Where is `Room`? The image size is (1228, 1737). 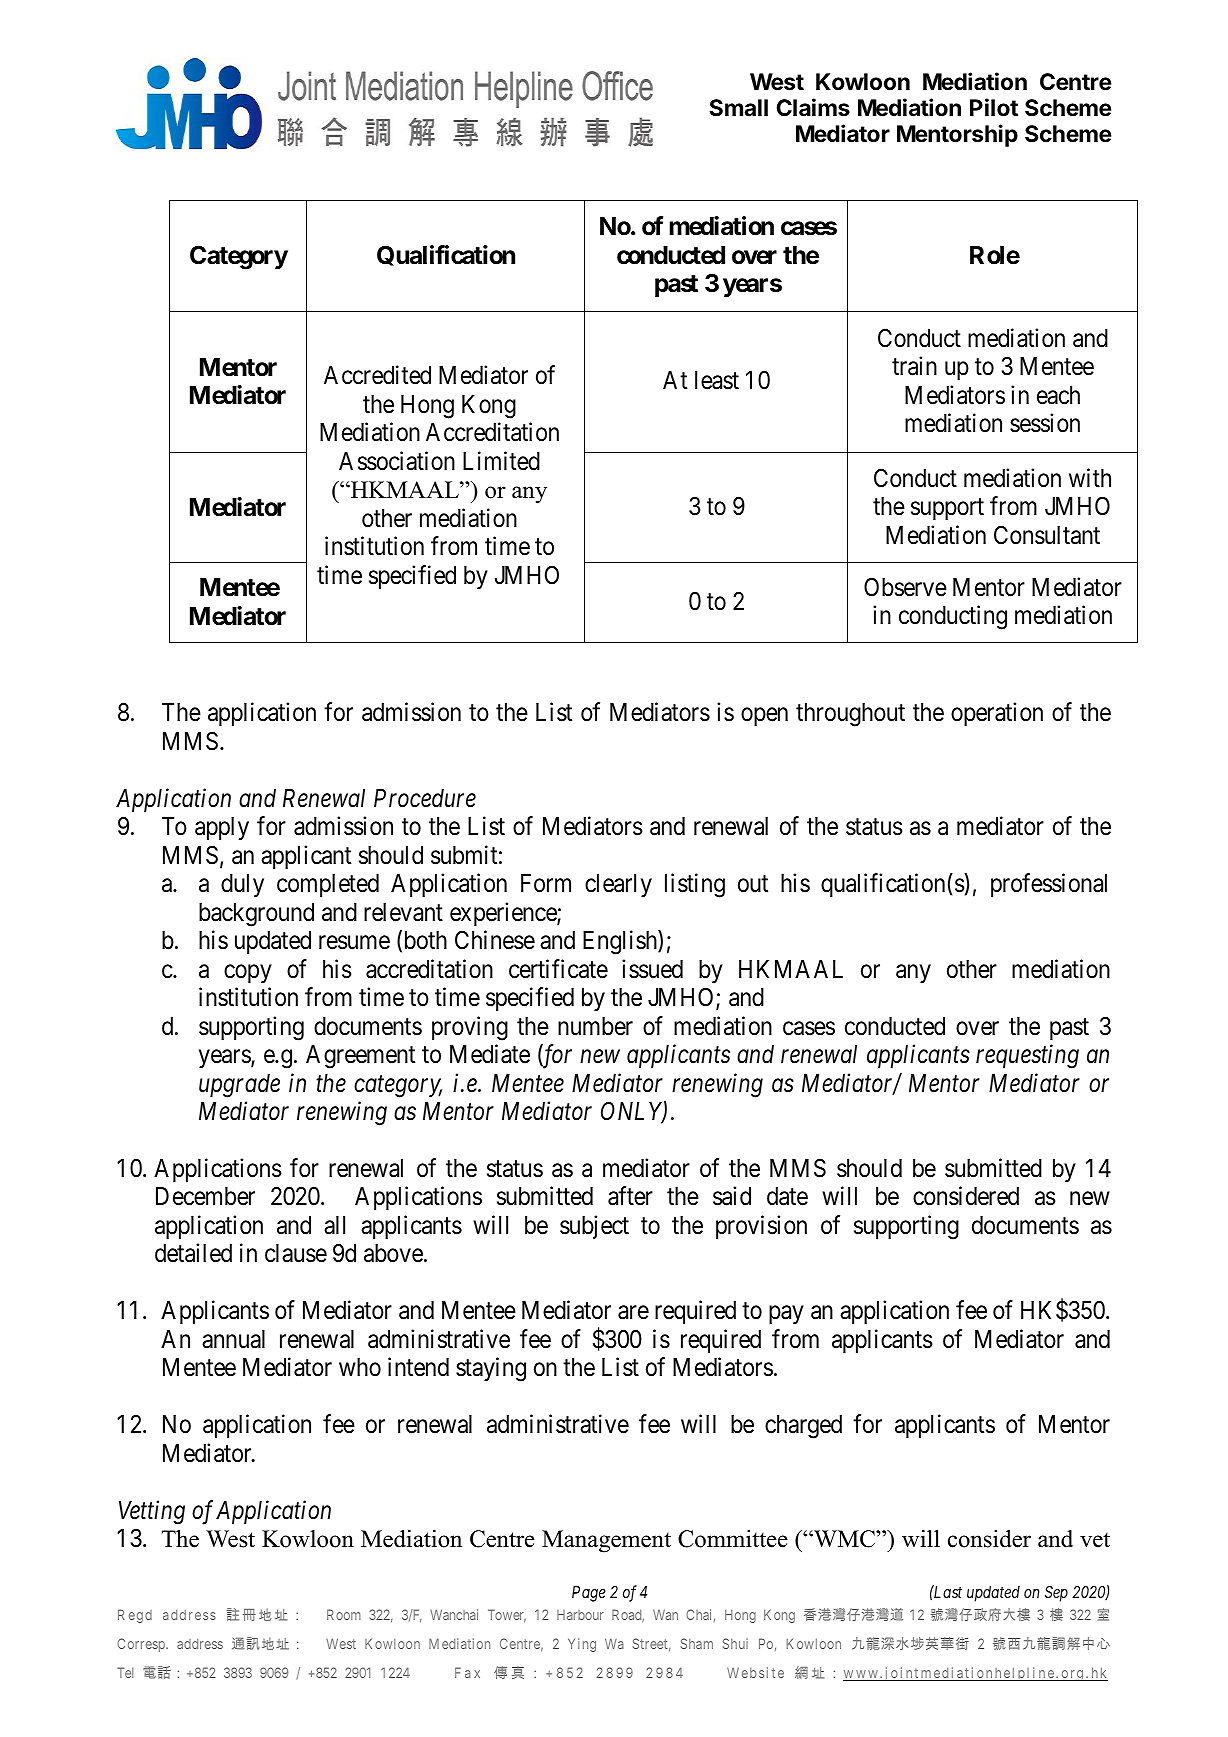 Room is located at coordinates (344, 1614).
